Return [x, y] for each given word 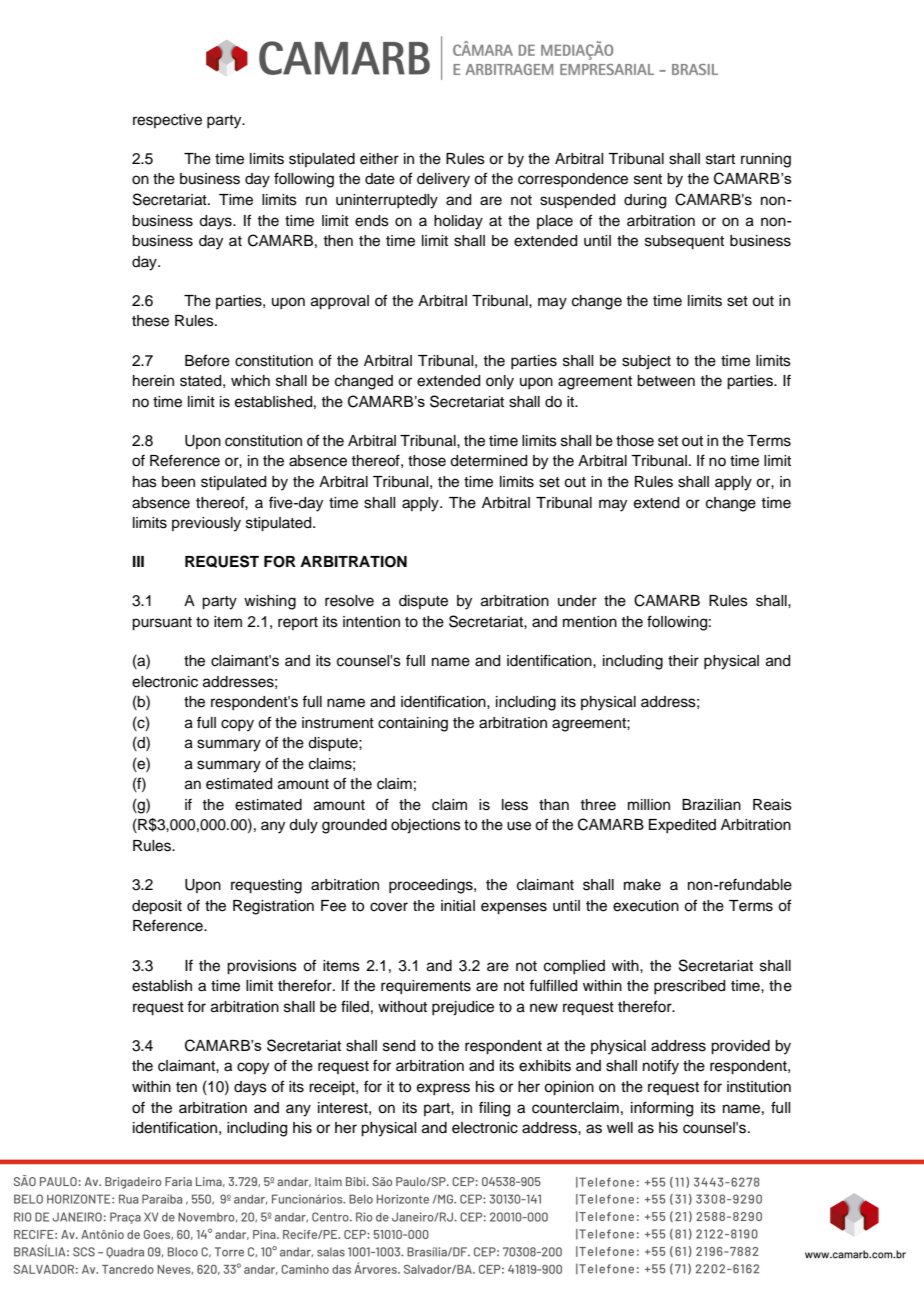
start [720, 159]
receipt [333, 1088]
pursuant [162, 624]
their [683, 661]
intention [371, 622]
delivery [443, 180]
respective [167, 121]
